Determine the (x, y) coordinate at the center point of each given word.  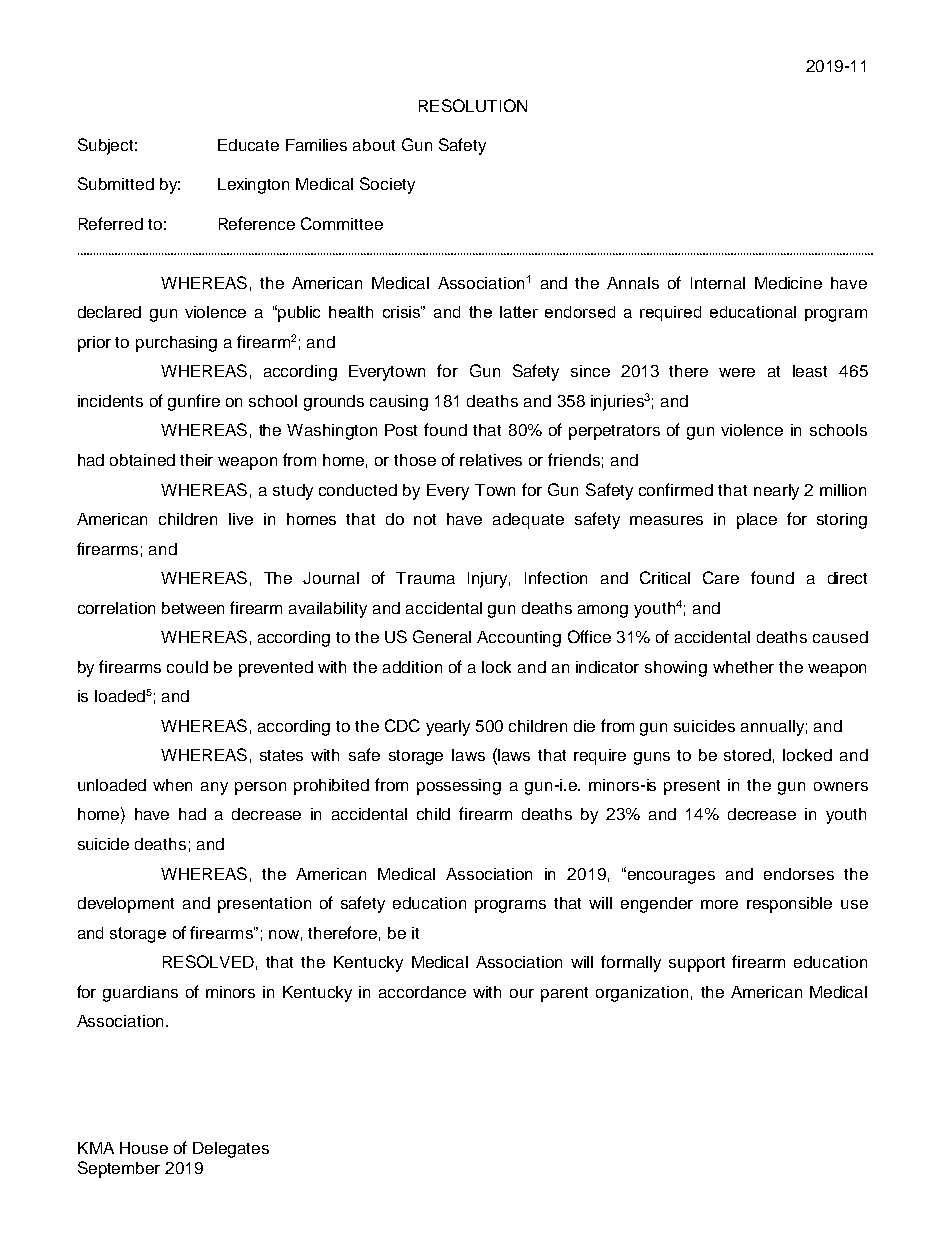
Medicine (788, 283)
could (187, 667)
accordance (422, 992)
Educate (248, 145)
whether (743, 667)
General (442, 636)
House (144, 1148)
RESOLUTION (473, 105)
